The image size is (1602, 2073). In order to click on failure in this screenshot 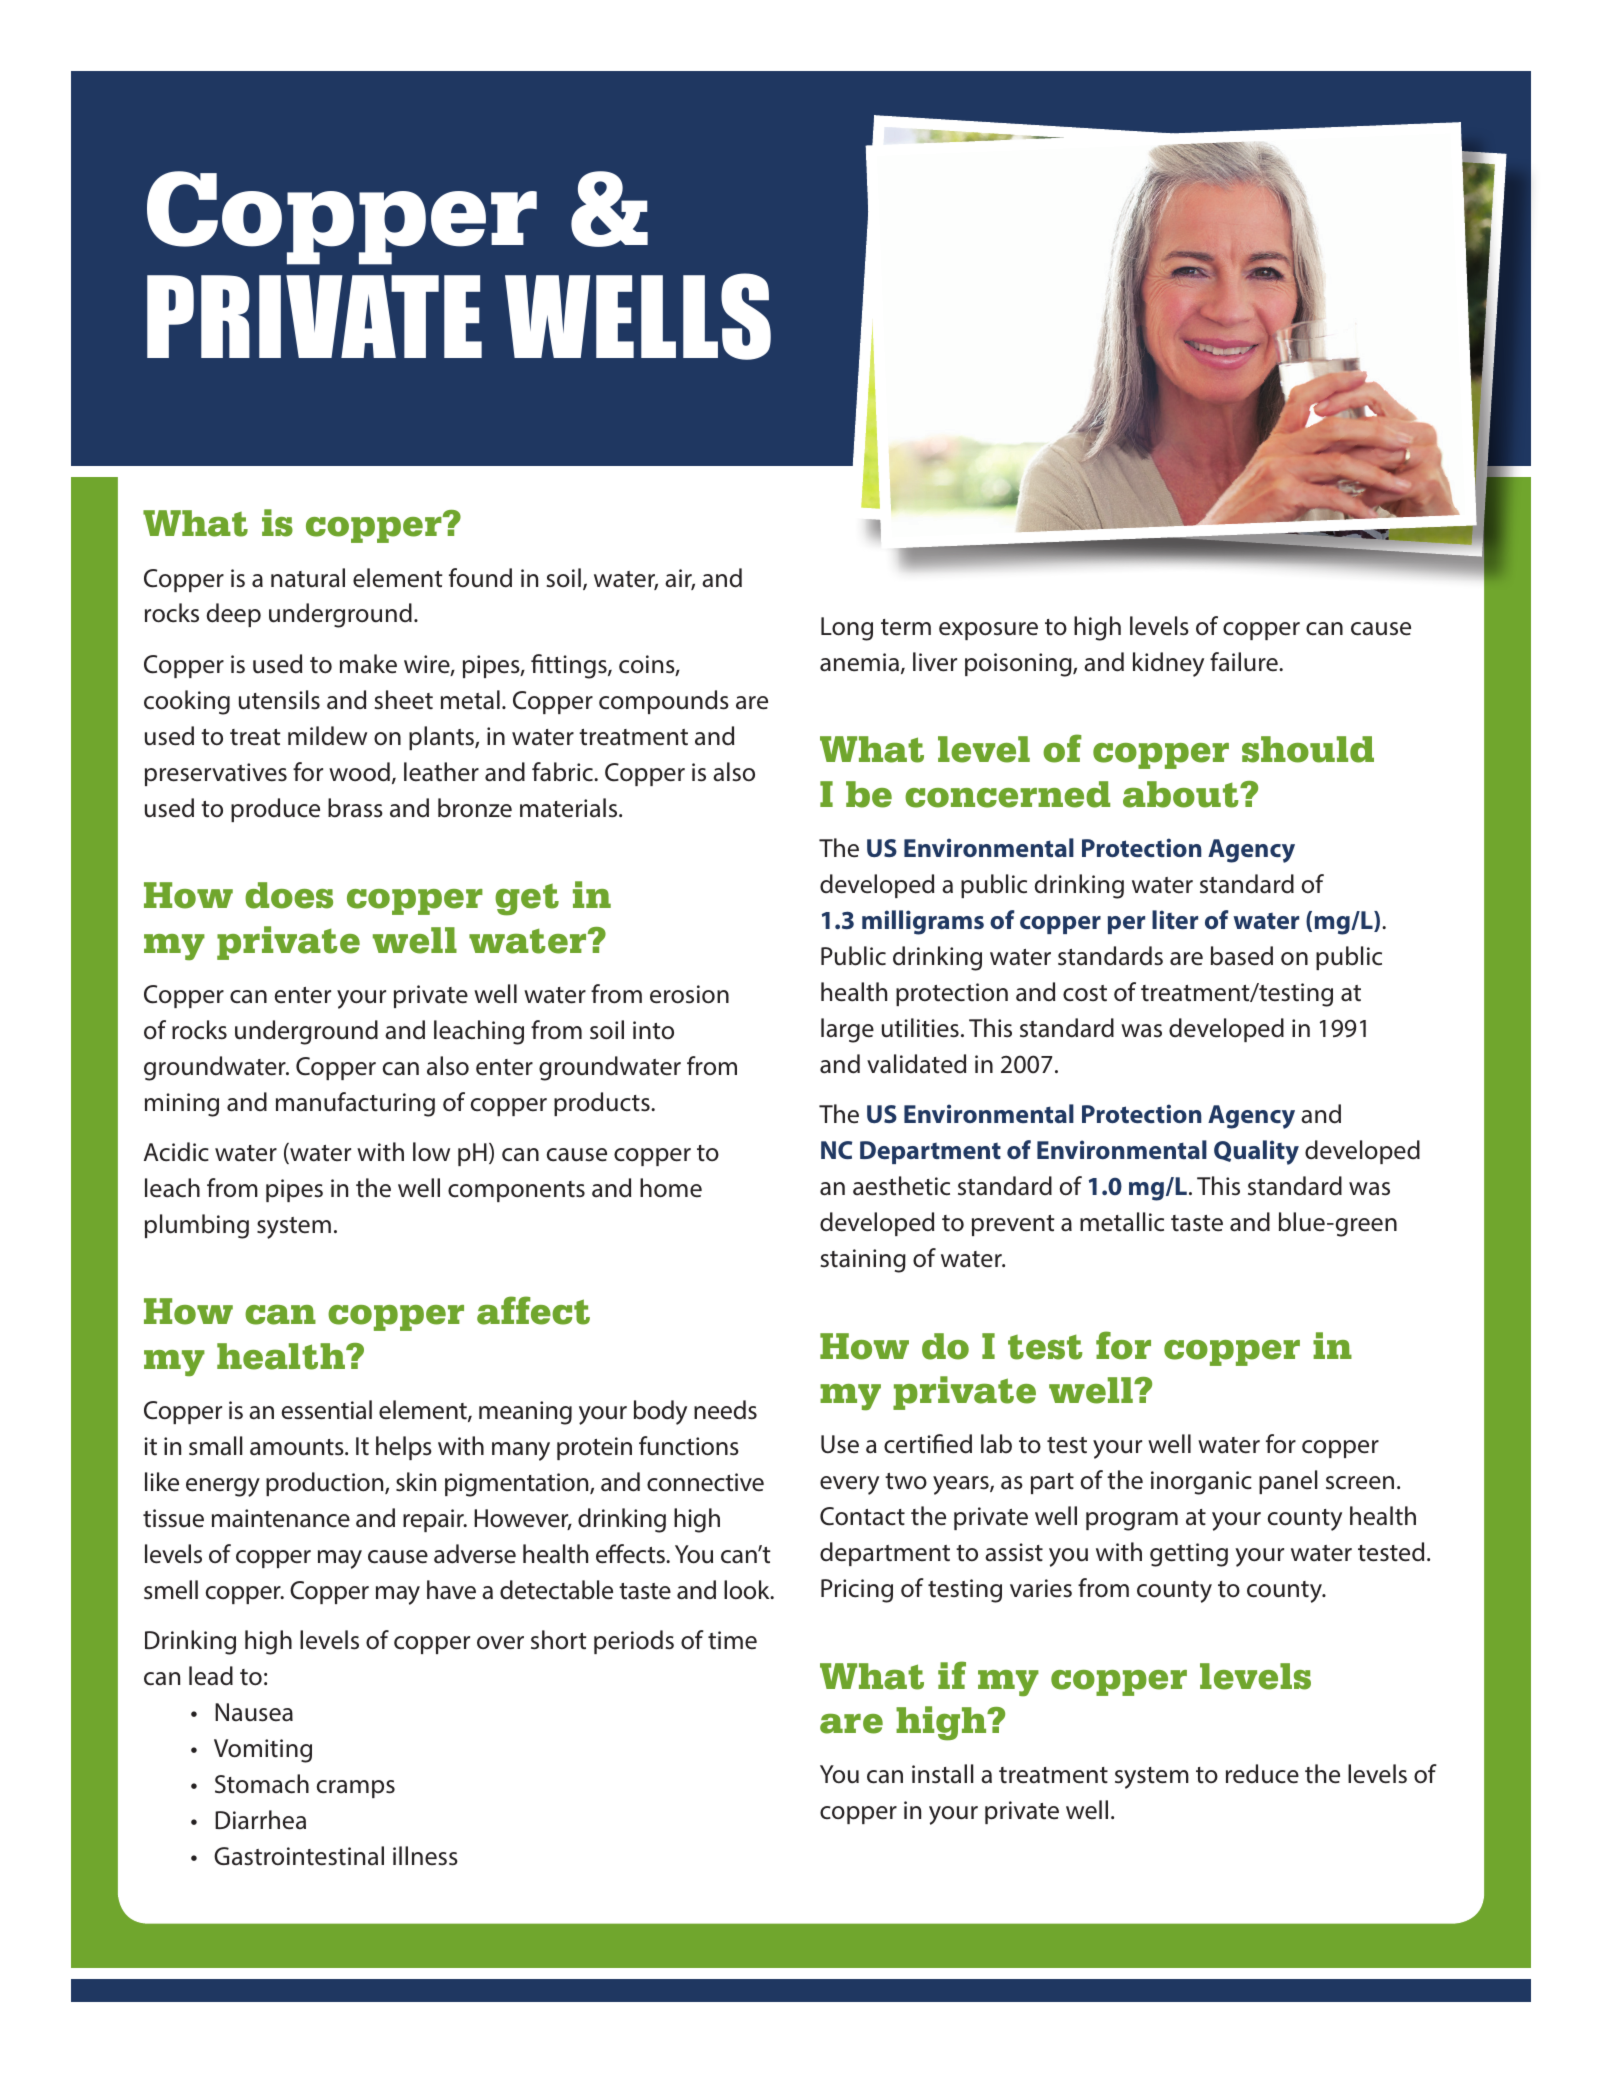, I will do `click(1245, 662)`.
